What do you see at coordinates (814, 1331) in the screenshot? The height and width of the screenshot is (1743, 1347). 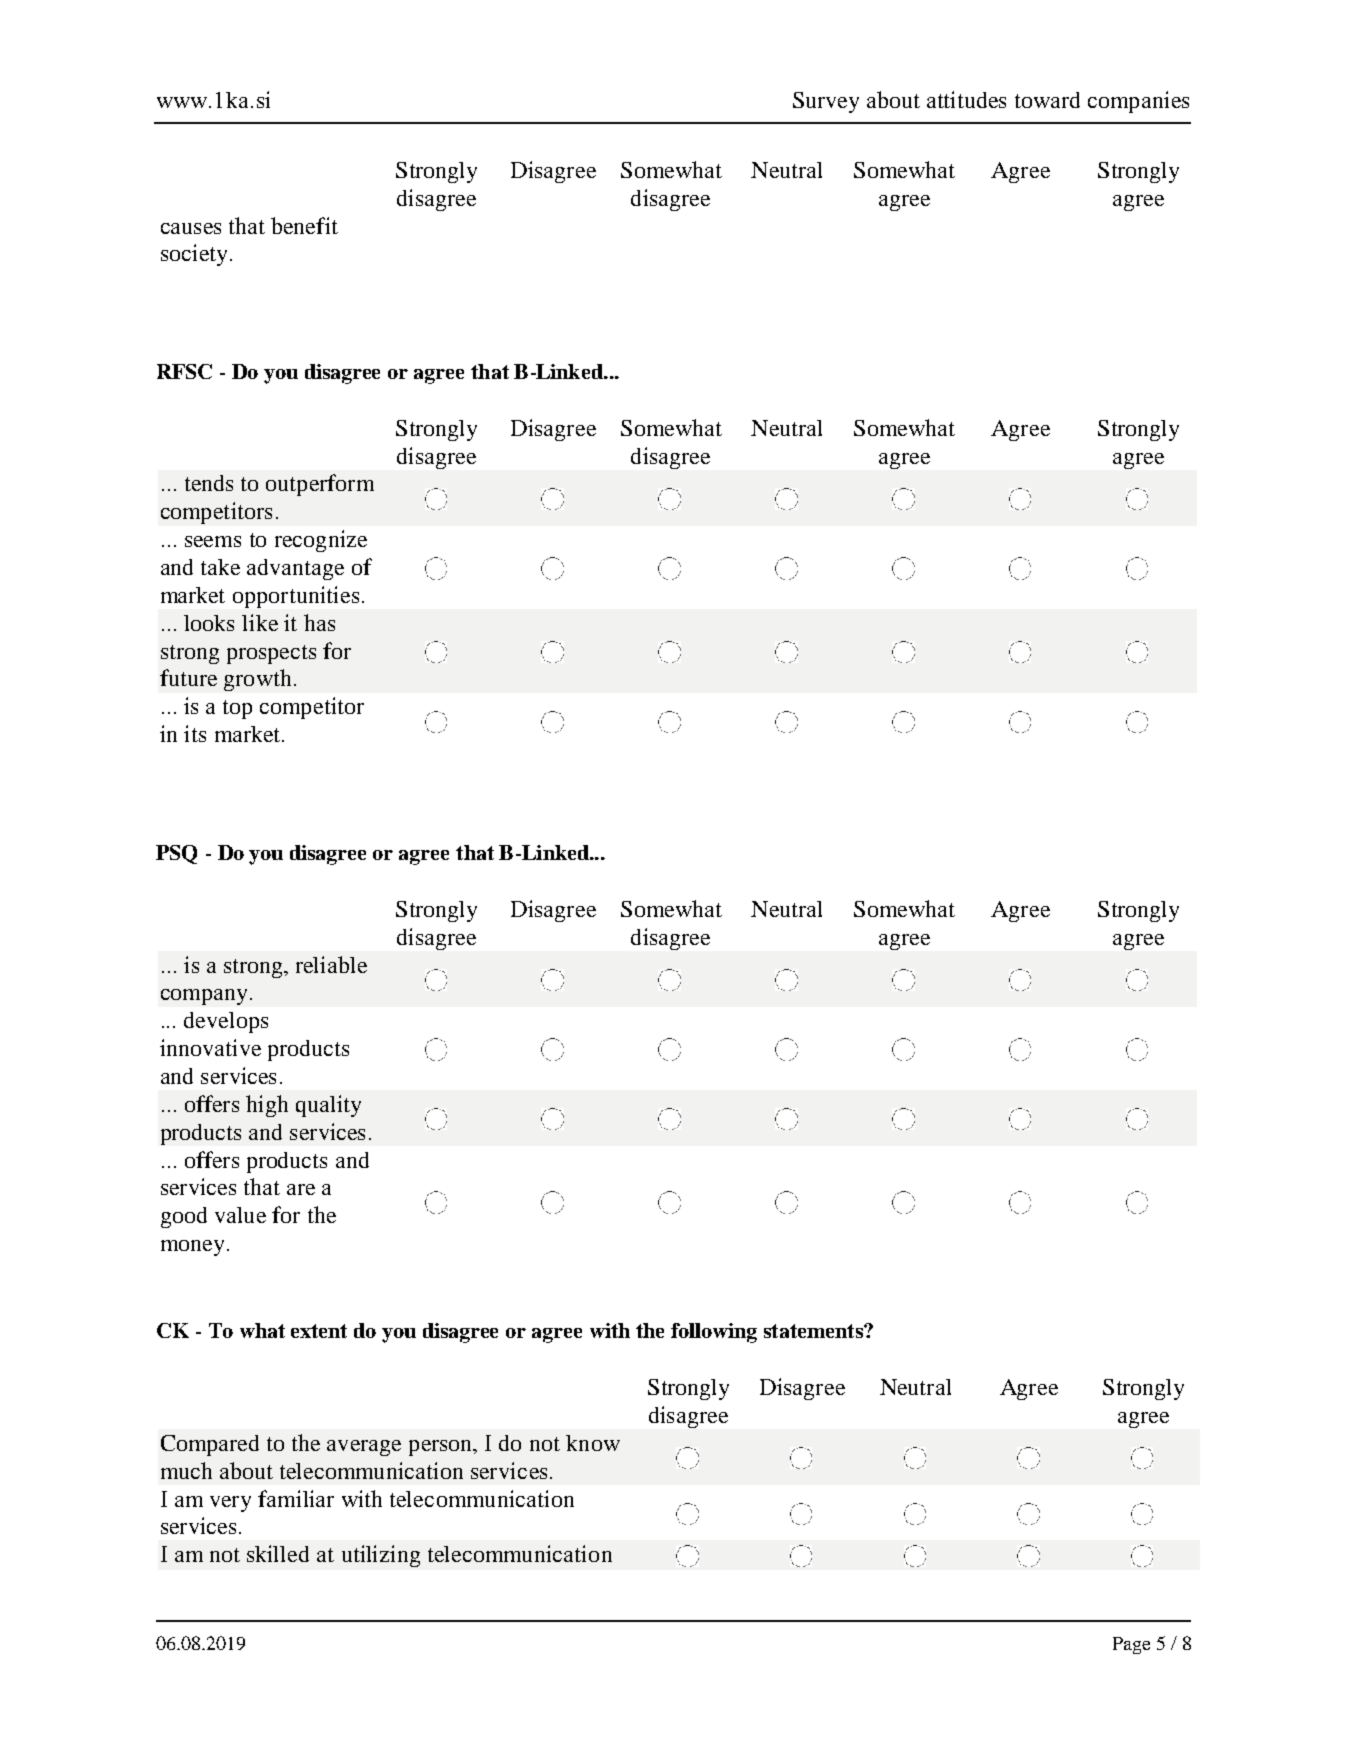 I see `statements` at bounding box center [814, 1331].
